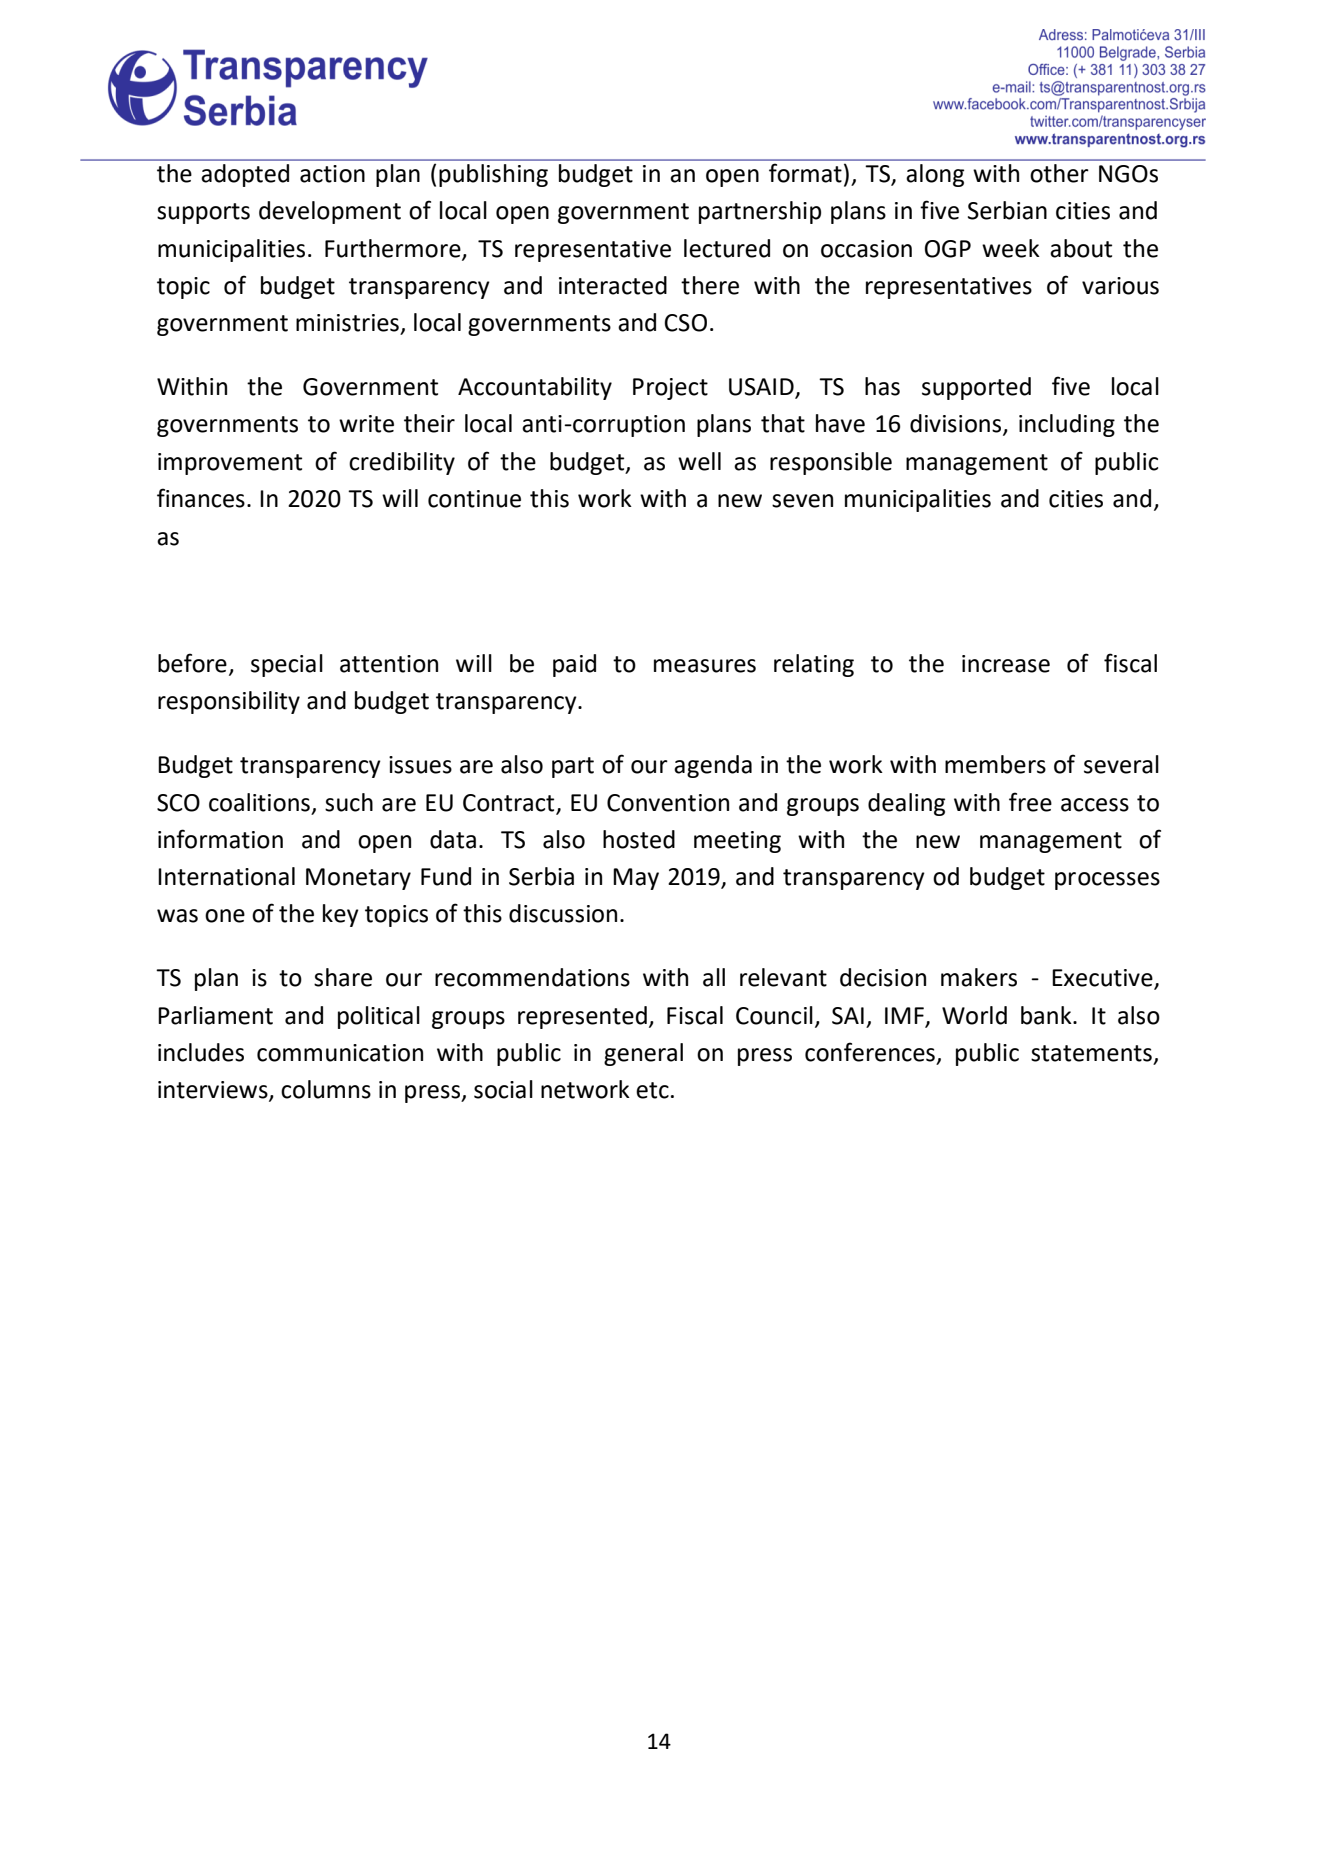 This screenshot has height=1863, width=1317. What do you see at coordinates (340, 1053) in the screenshot?
I see `communication` at bounding box center [340, 1053].
